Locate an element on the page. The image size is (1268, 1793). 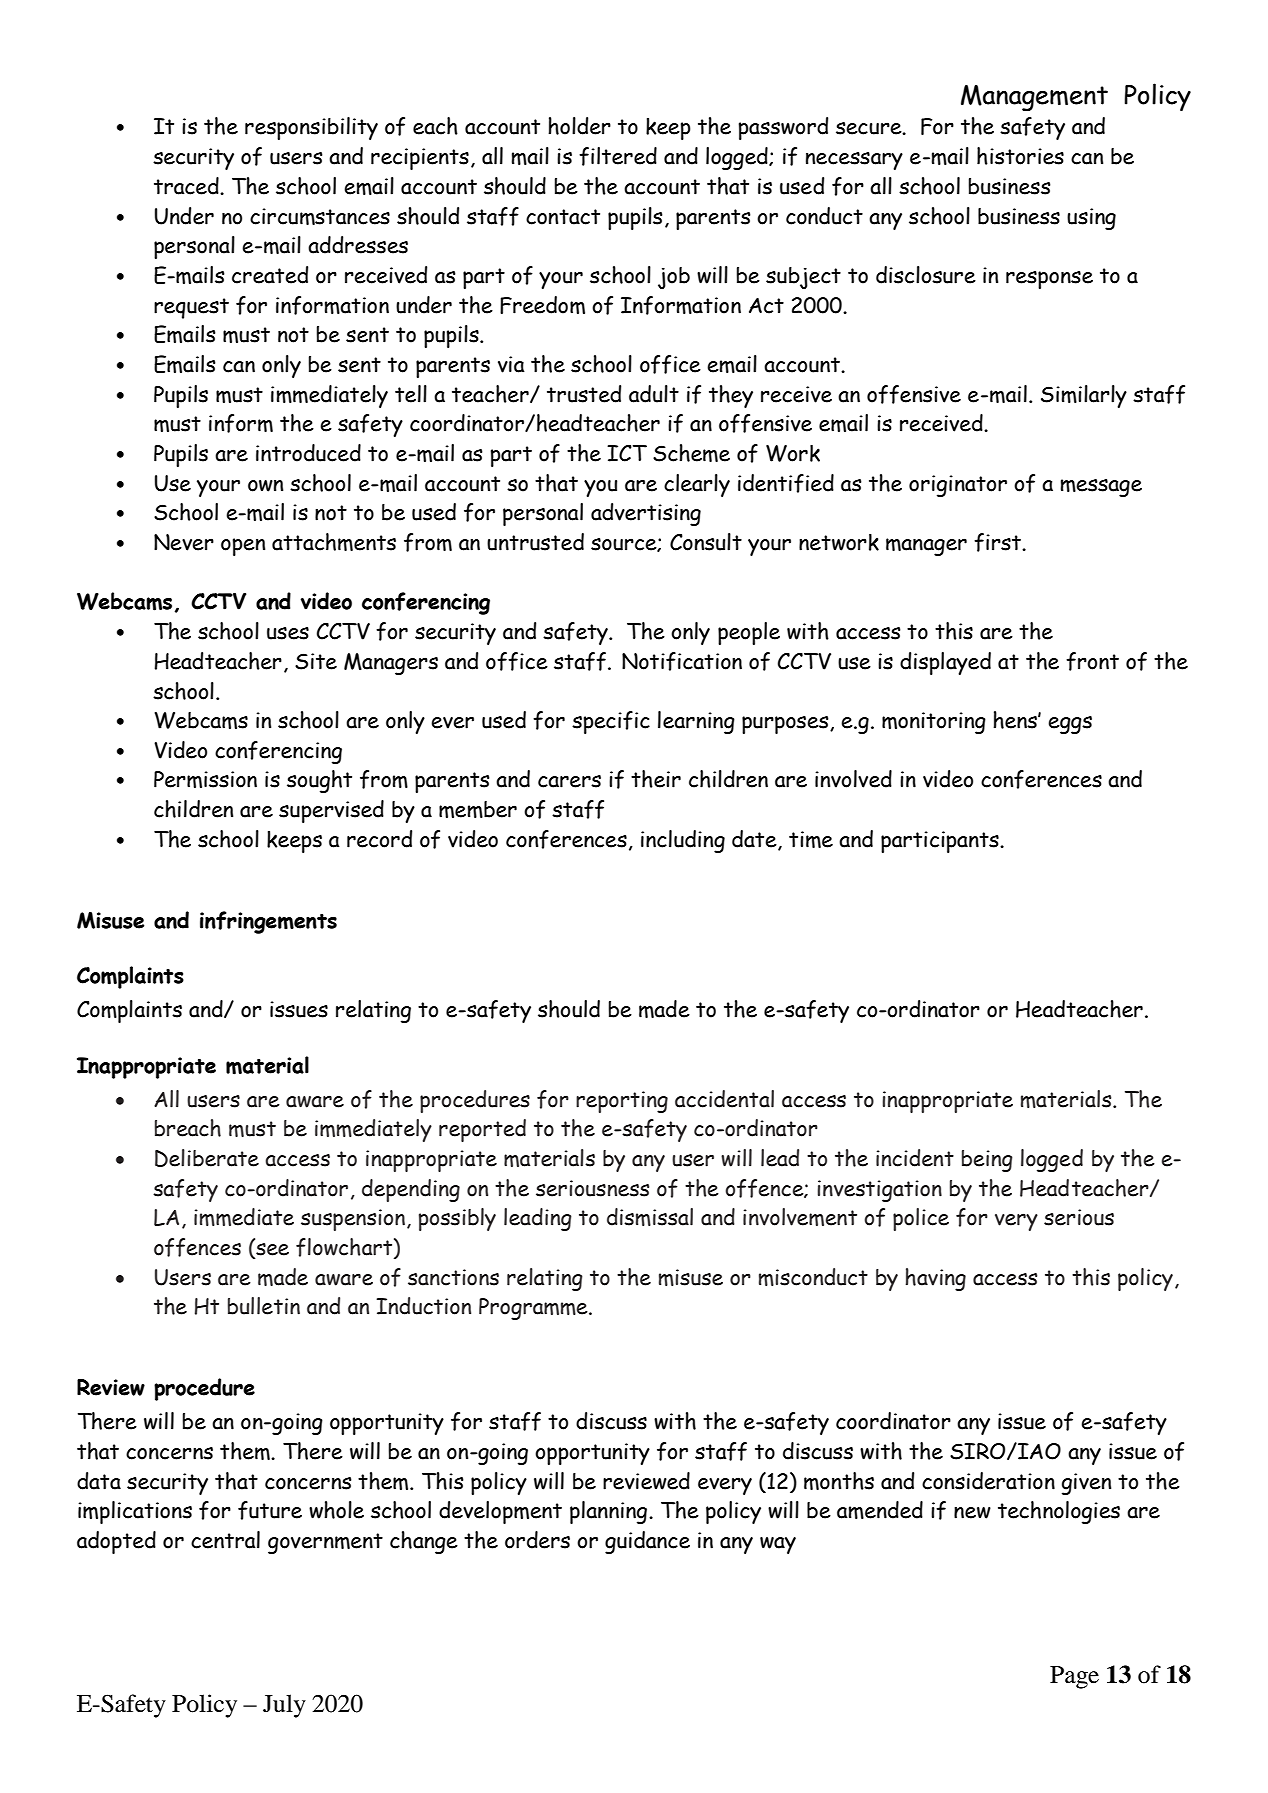
traced is located at coordinates (187, 186).
